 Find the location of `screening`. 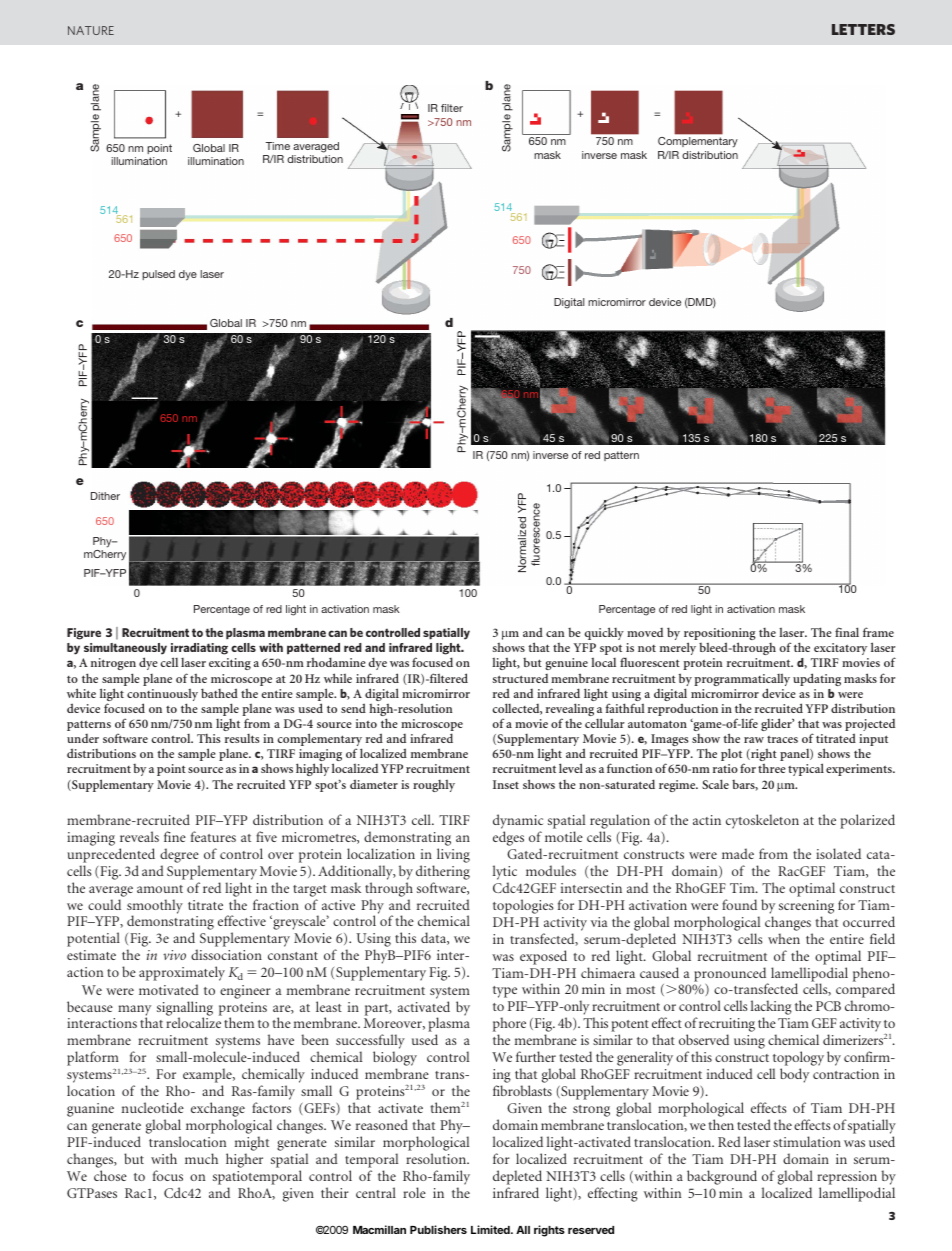

screening is located at coordinates (806, 908).
